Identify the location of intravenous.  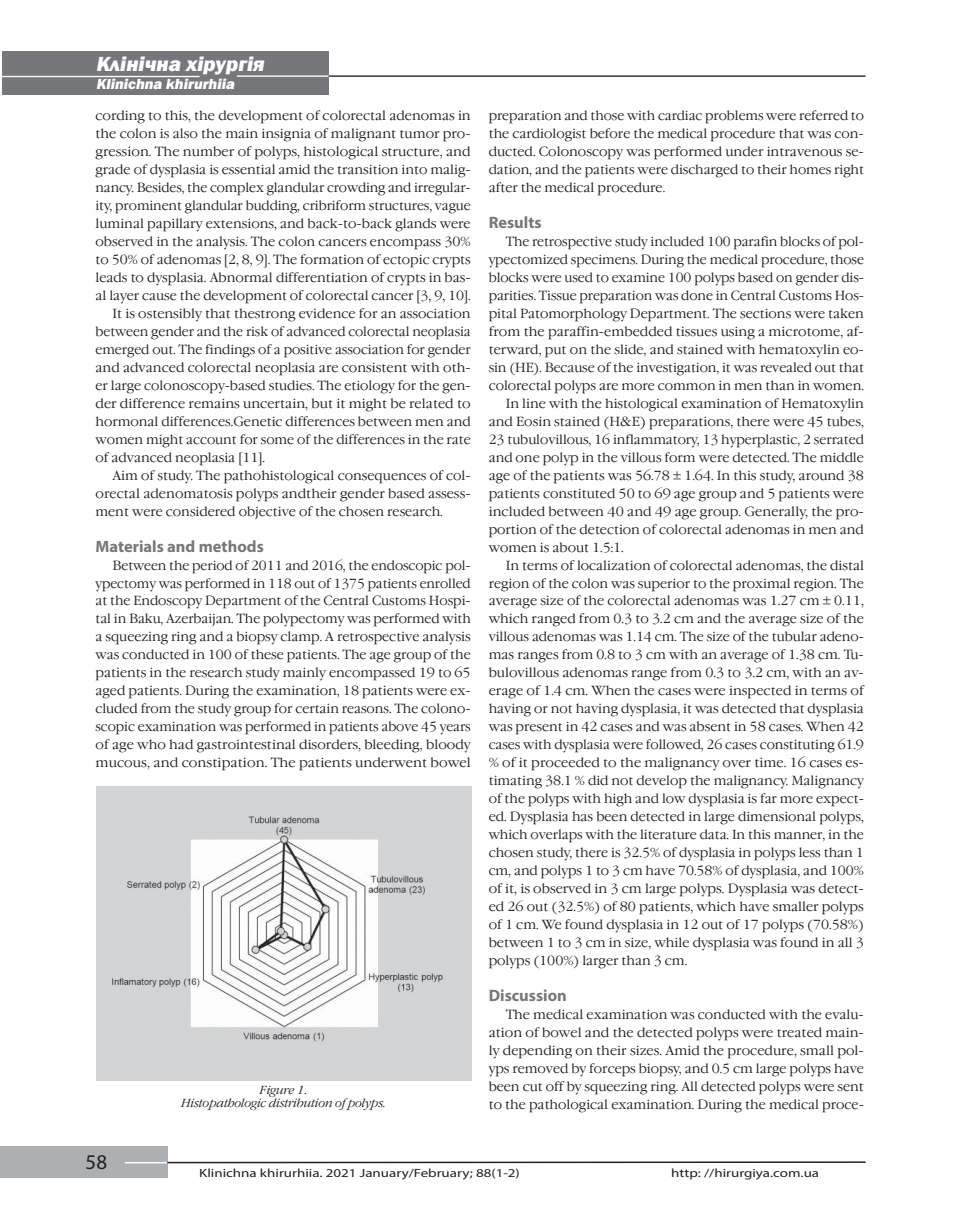
(804, 152).
